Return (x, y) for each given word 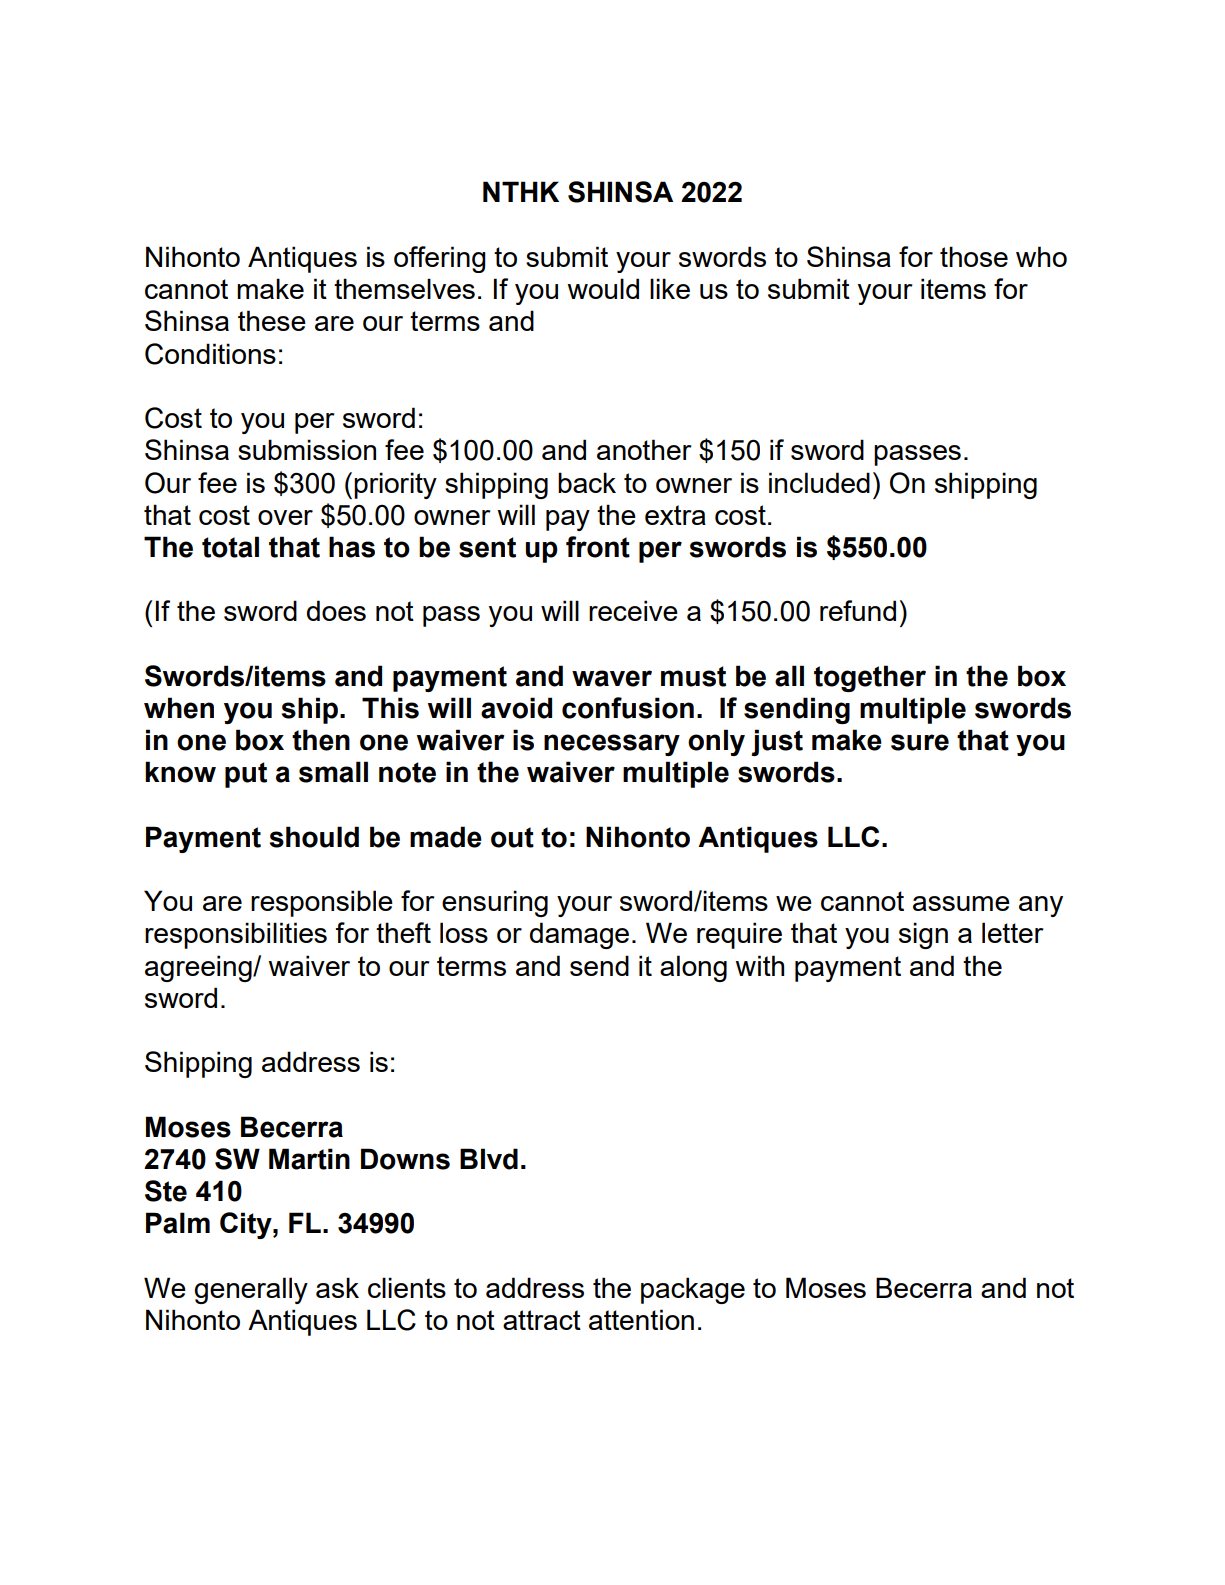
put (246, 775)
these (272, 320)
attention (641, 1319)
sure (920, 742)
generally (251, 1290)
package (693, 1290)
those (974, 256)
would (603, 288)
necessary (612, 745)
